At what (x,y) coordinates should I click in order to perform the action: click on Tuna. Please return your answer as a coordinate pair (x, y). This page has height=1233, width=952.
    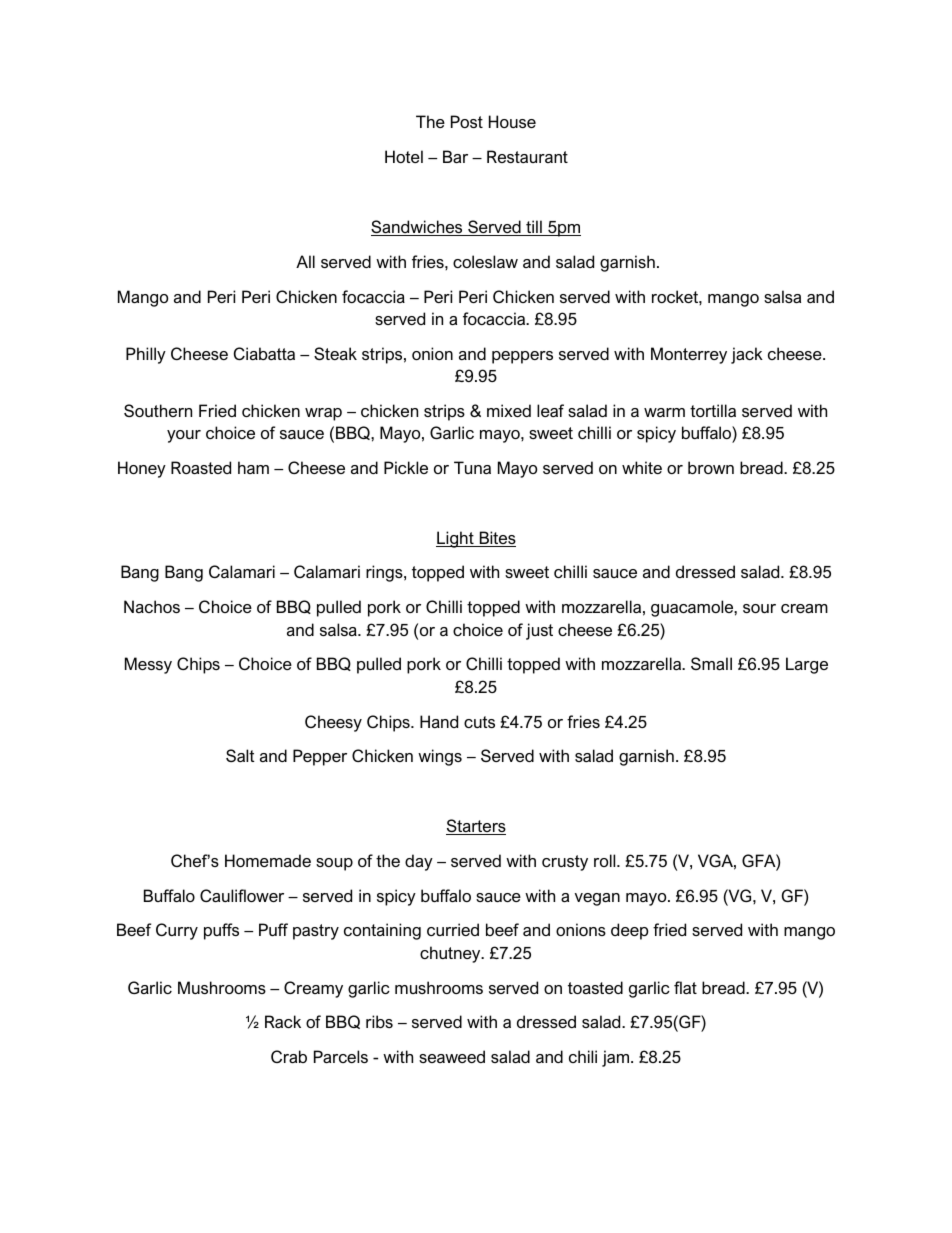
    Looking at the image, I should click on (472, 467).
